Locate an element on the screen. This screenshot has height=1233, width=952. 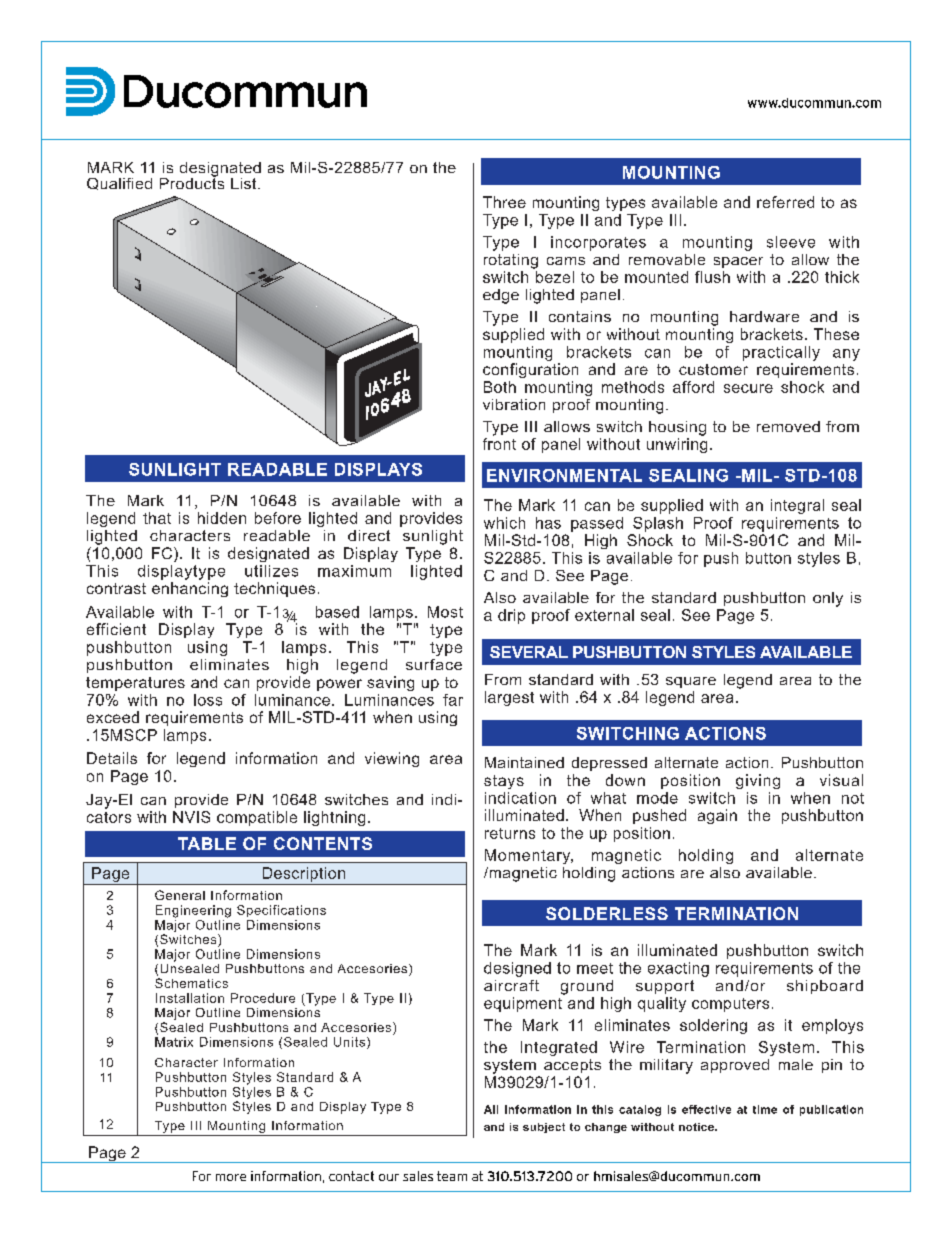
Engineering is located at coordinates (193, 911).
